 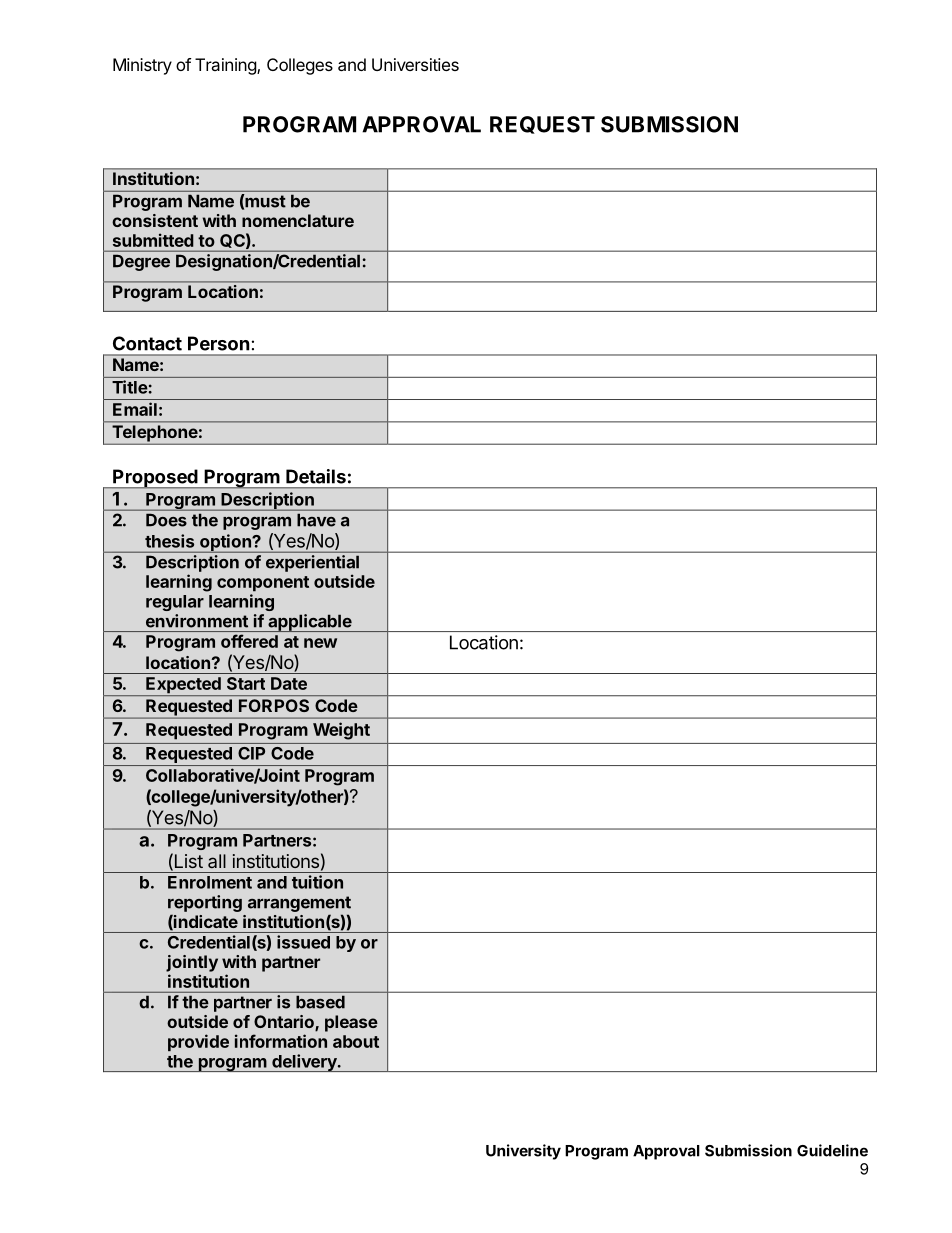 What do you see at coordinates (298, 220) in the screenshot?
I see `nomenclature` at bounding box center [298, 220].
